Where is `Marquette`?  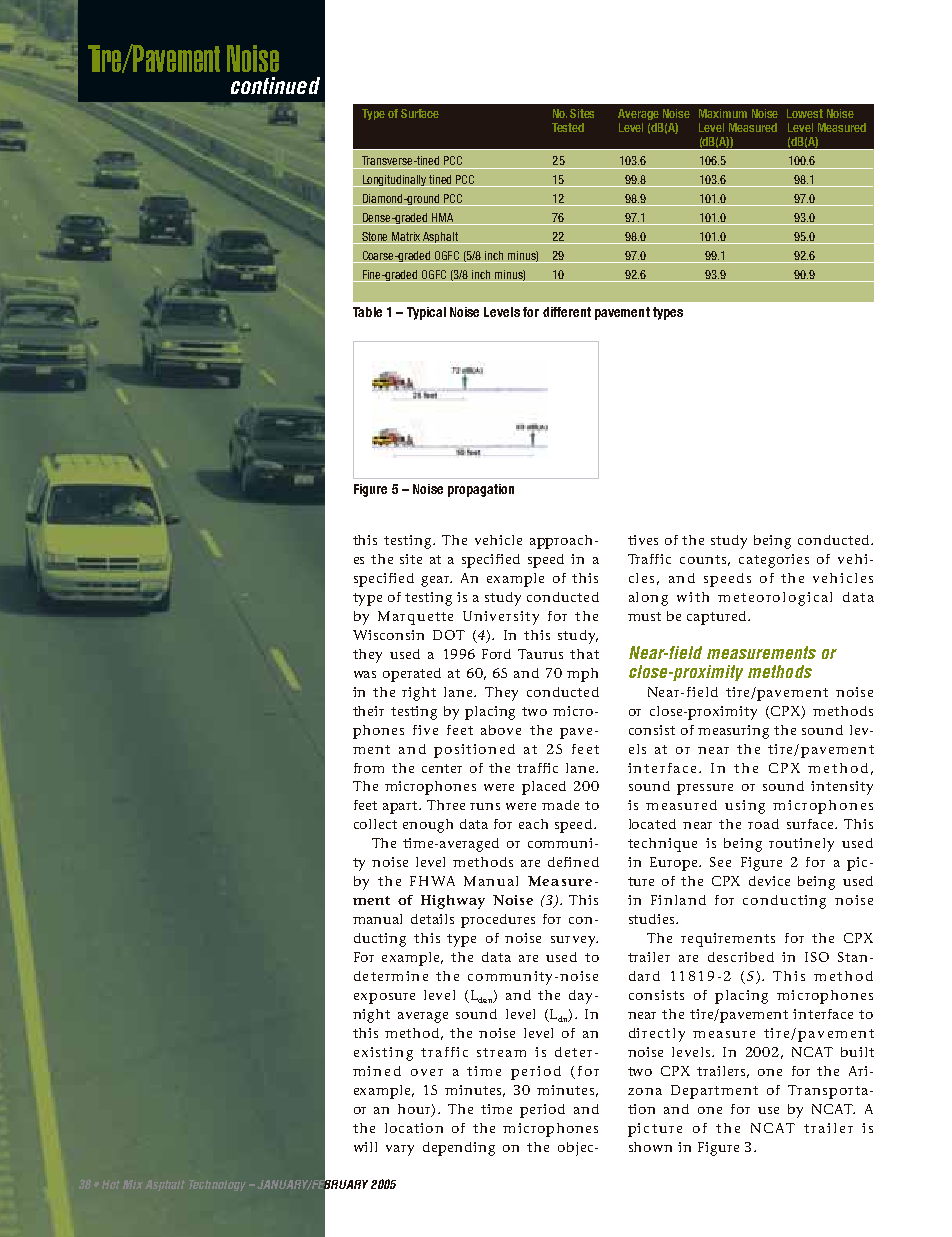 Marquette is located at coordinates (415, 618).
